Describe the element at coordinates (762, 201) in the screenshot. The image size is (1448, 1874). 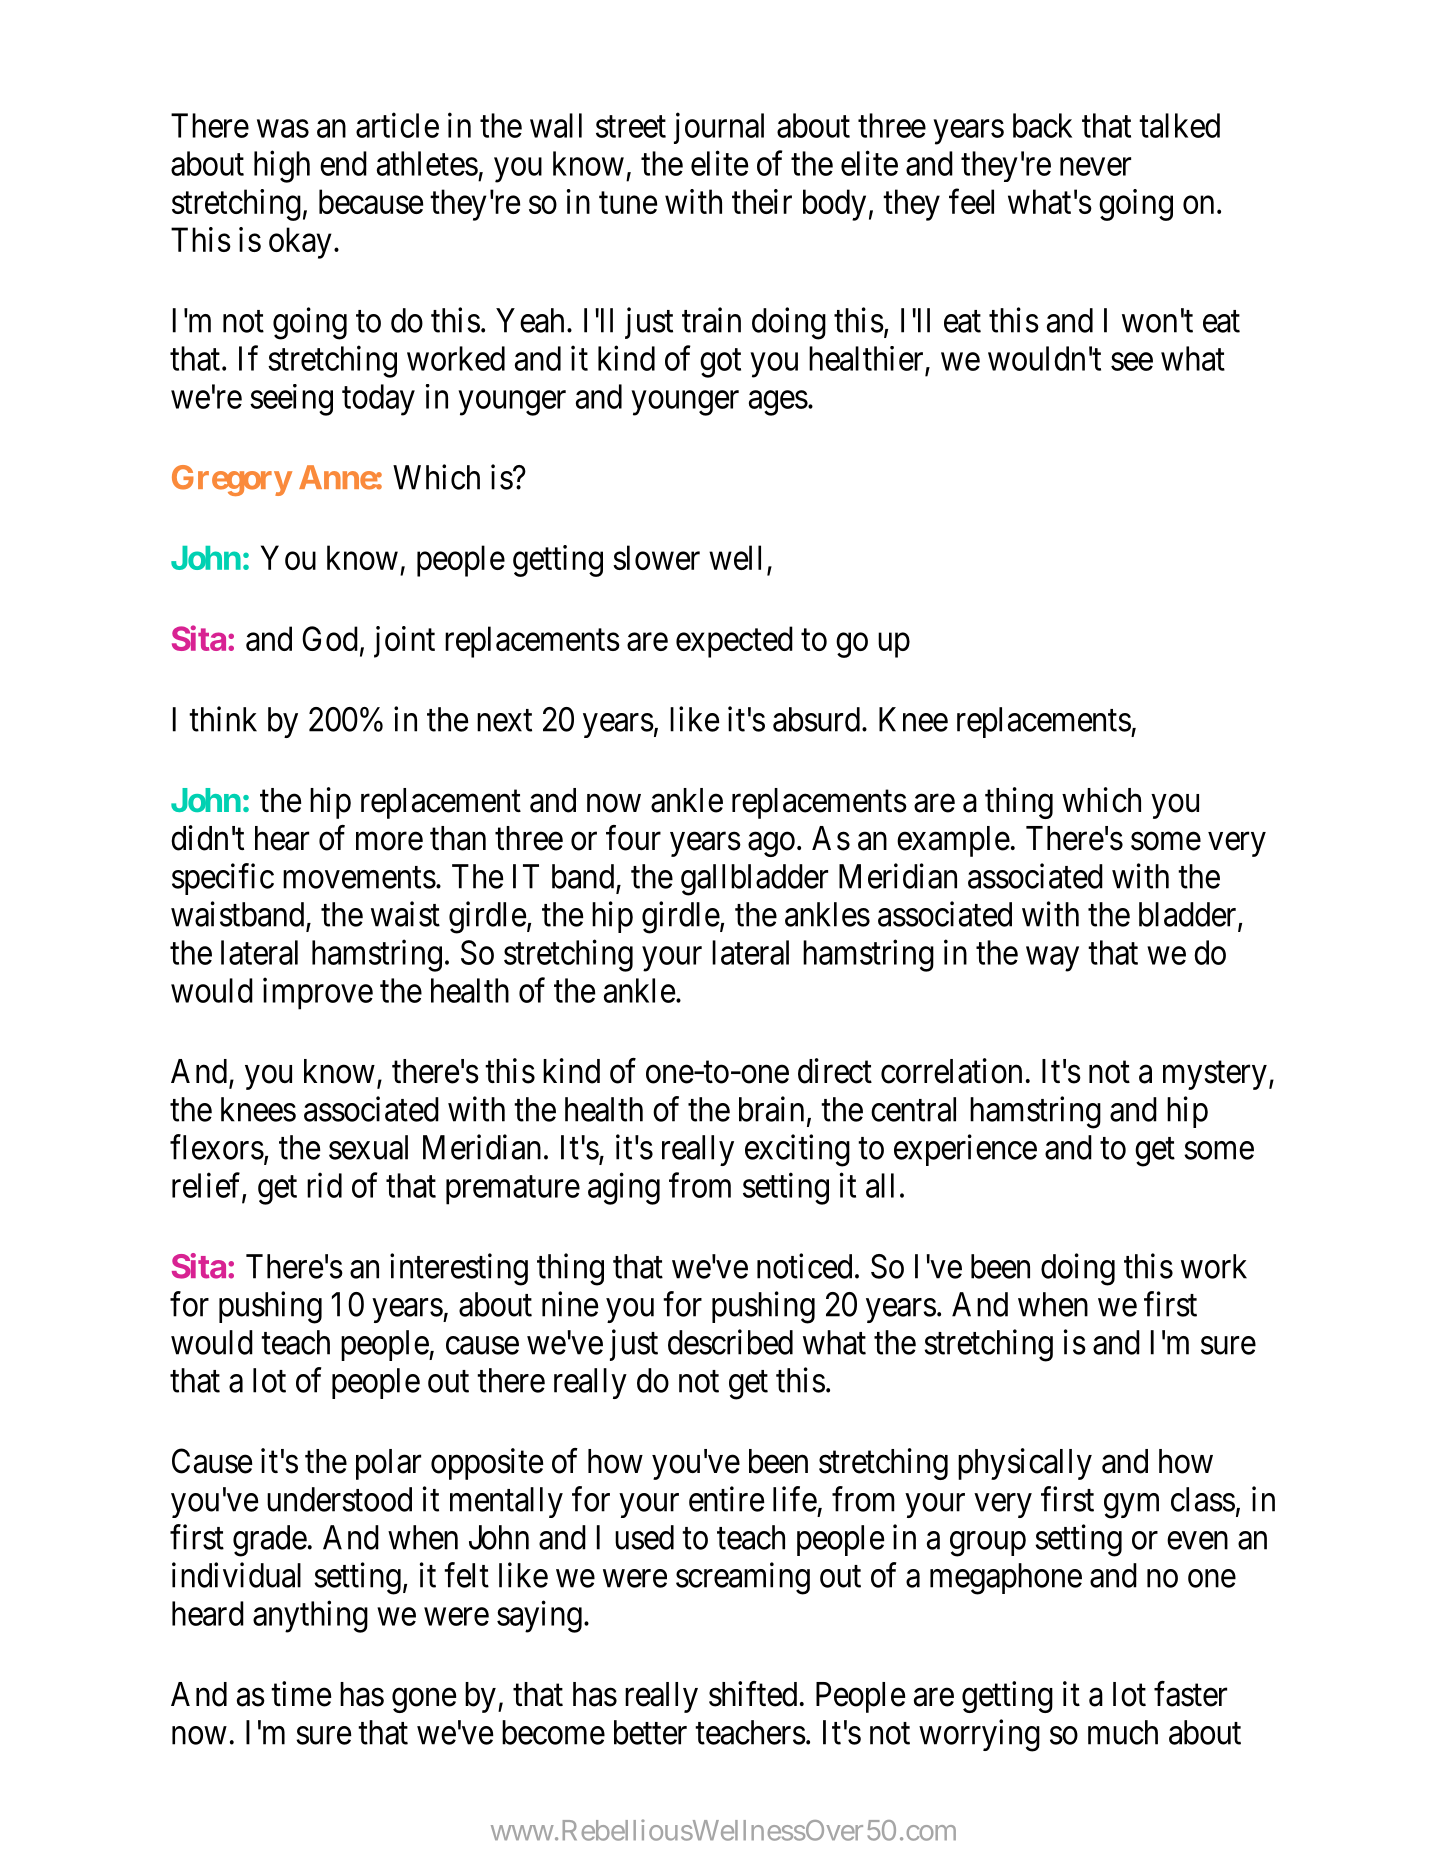
I see `their` at that location.
